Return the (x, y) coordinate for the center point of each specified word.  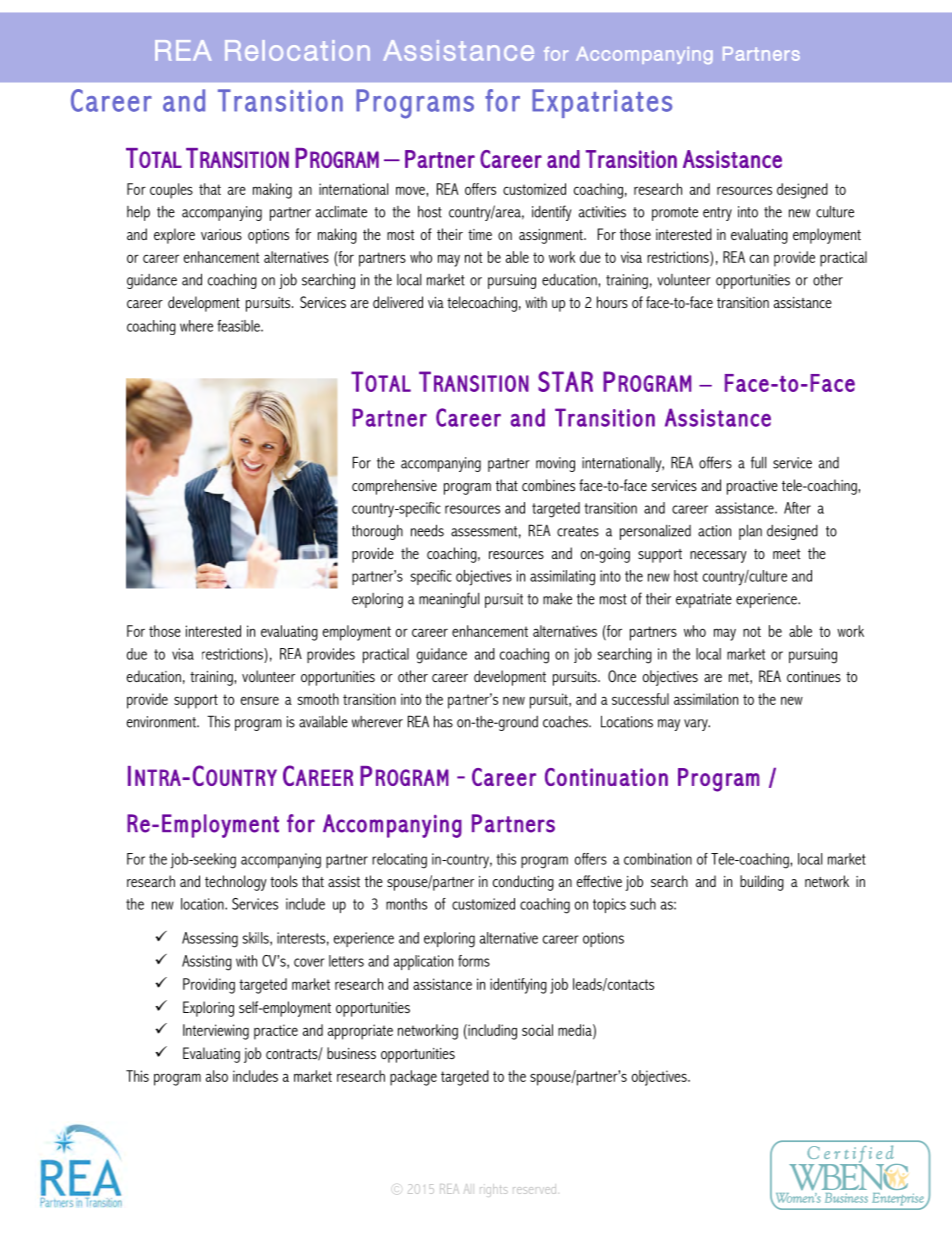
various (221, 234)
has (443, 722)
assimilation (706, 699)
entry (717, 214)
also (217, 1076)
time (480, 234)
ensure (260, 700)
